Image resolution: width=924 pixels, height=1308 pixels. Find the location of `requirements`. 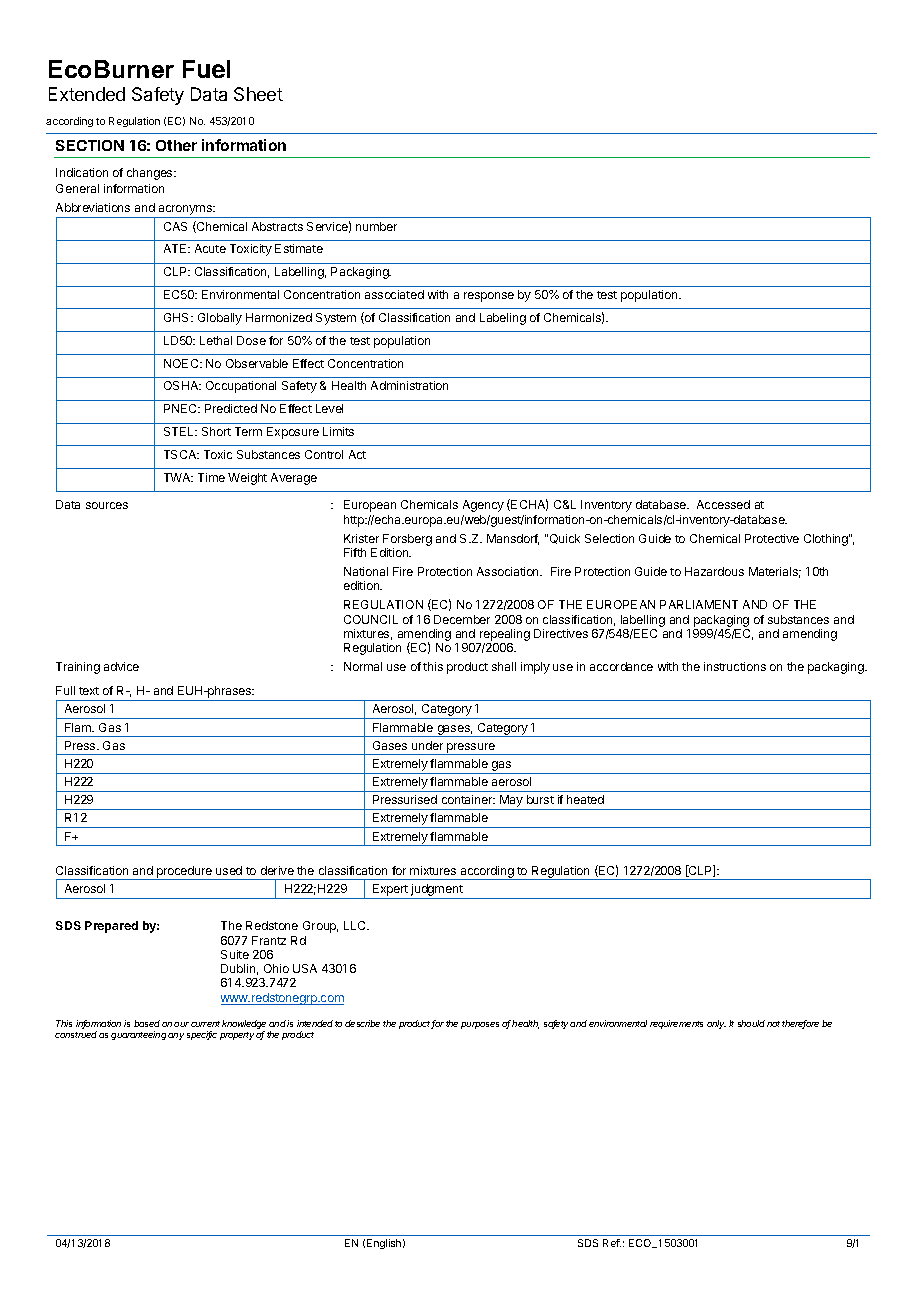

requirements is located at coordinates (676, 1024).
